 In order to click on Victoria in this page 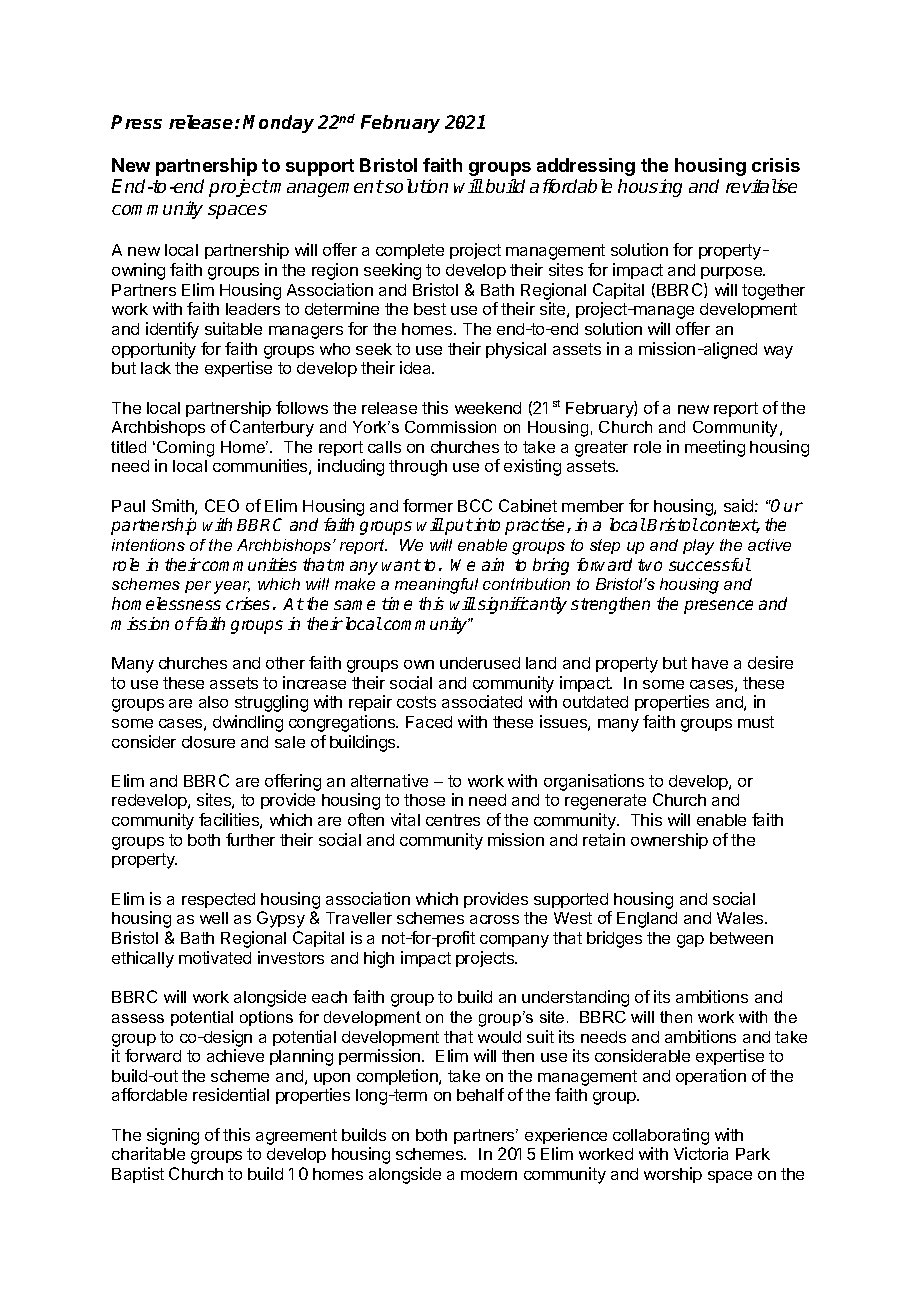, I will do `click(701, 1153)`.
